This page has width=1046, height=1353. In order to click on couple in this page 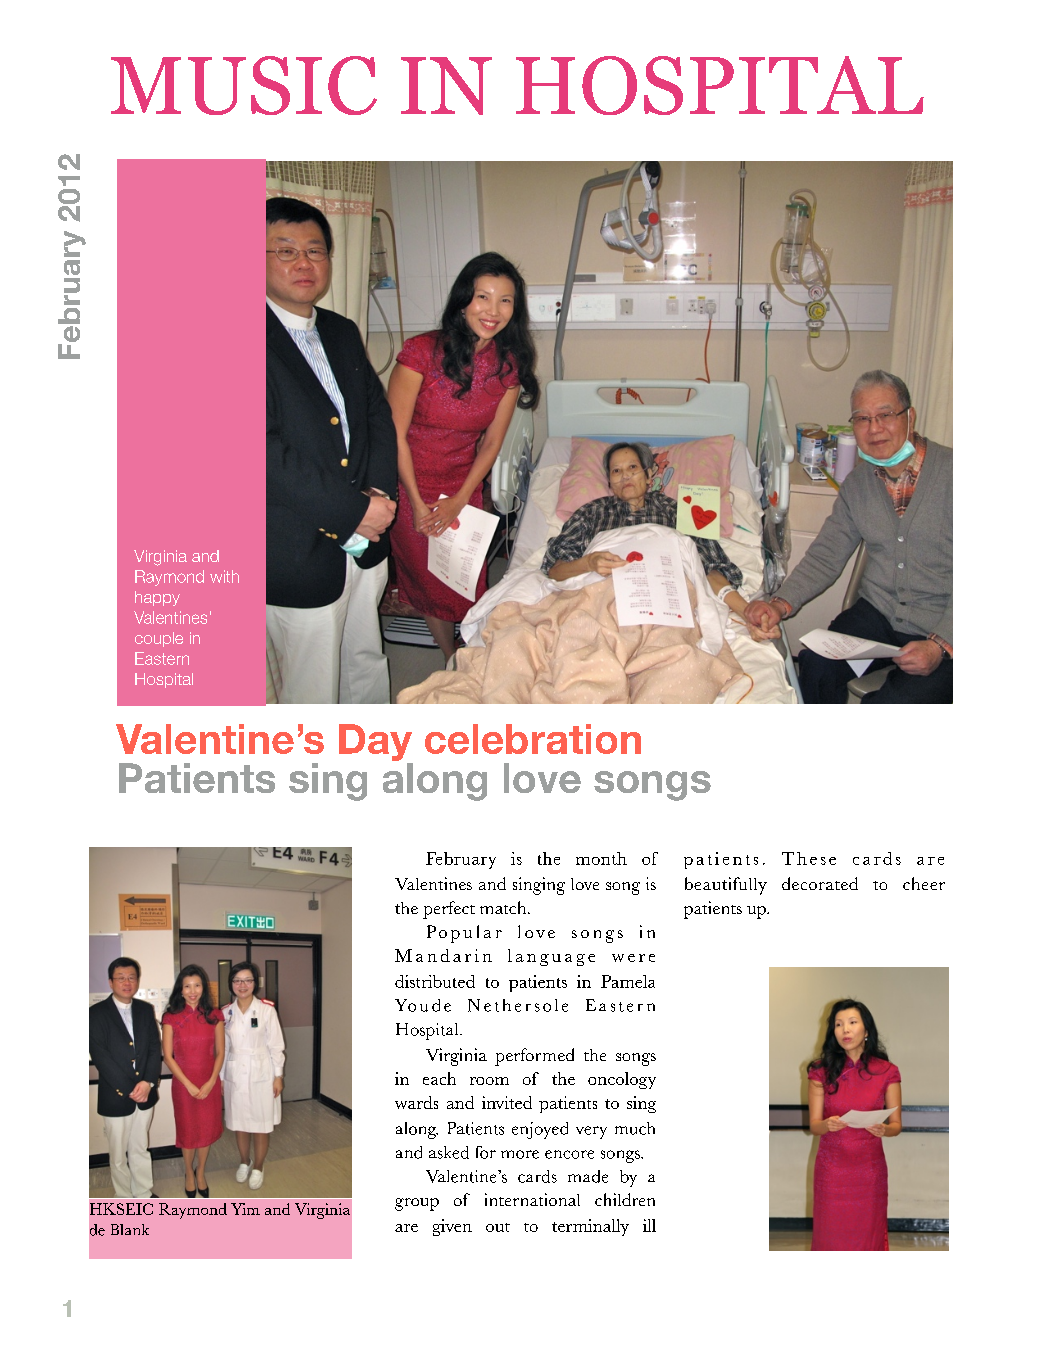, I will do `click(159, 639)`.
